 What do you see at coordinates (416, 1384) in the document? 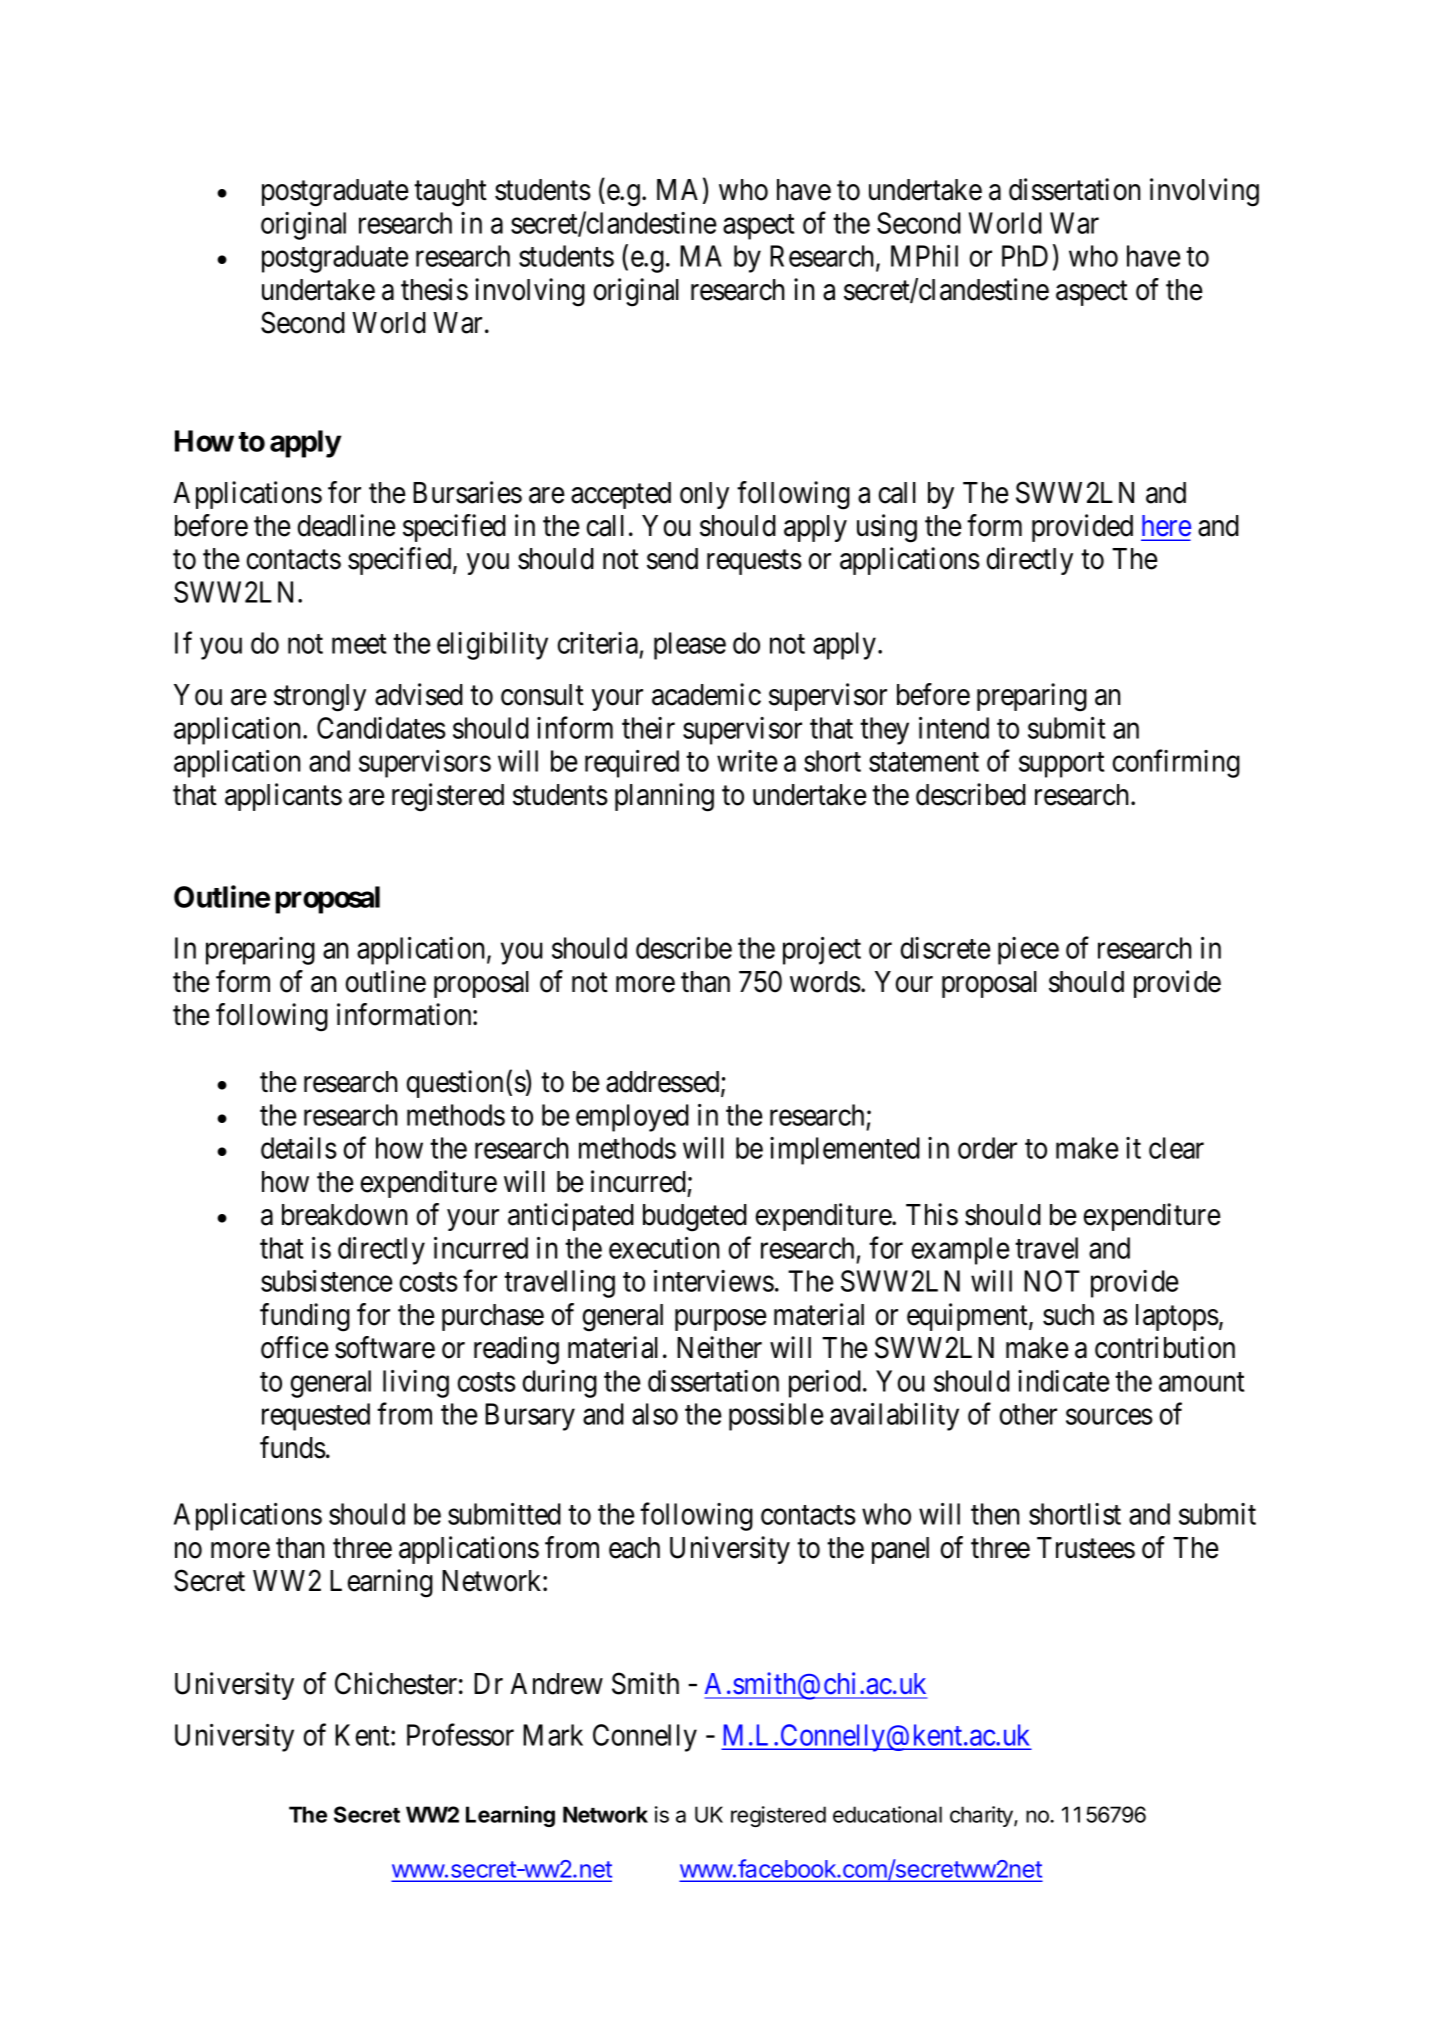
I see `living` at bounding box center [416, 1384].
